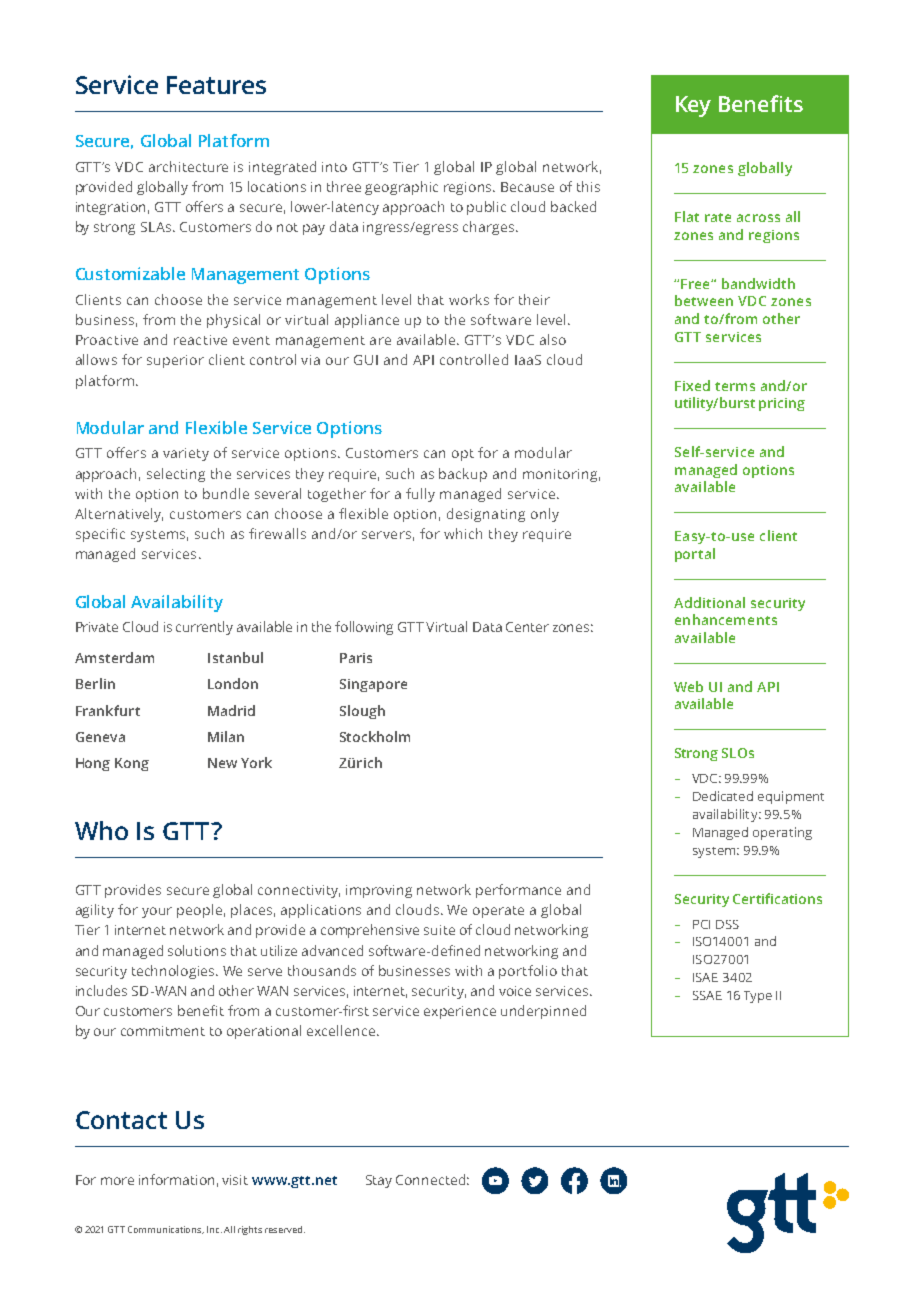 The image size is (924, 1308). What do you see at coordinates (157, 912) in the screenshot?
I see `your` at bounding box center [157, 912].
